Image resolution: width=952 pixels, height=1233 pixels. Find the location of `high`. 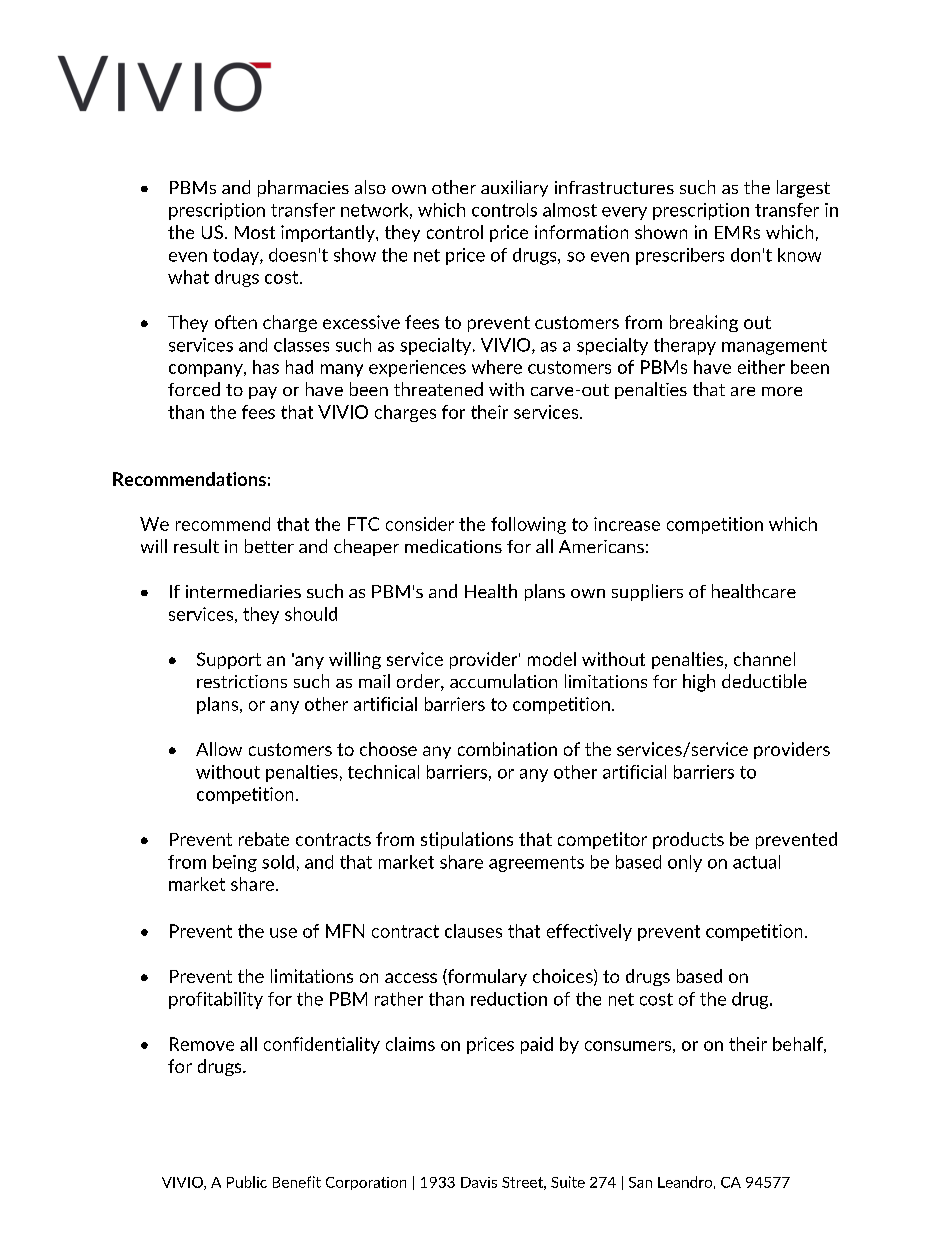

high is located at coordinates (699, 683).
